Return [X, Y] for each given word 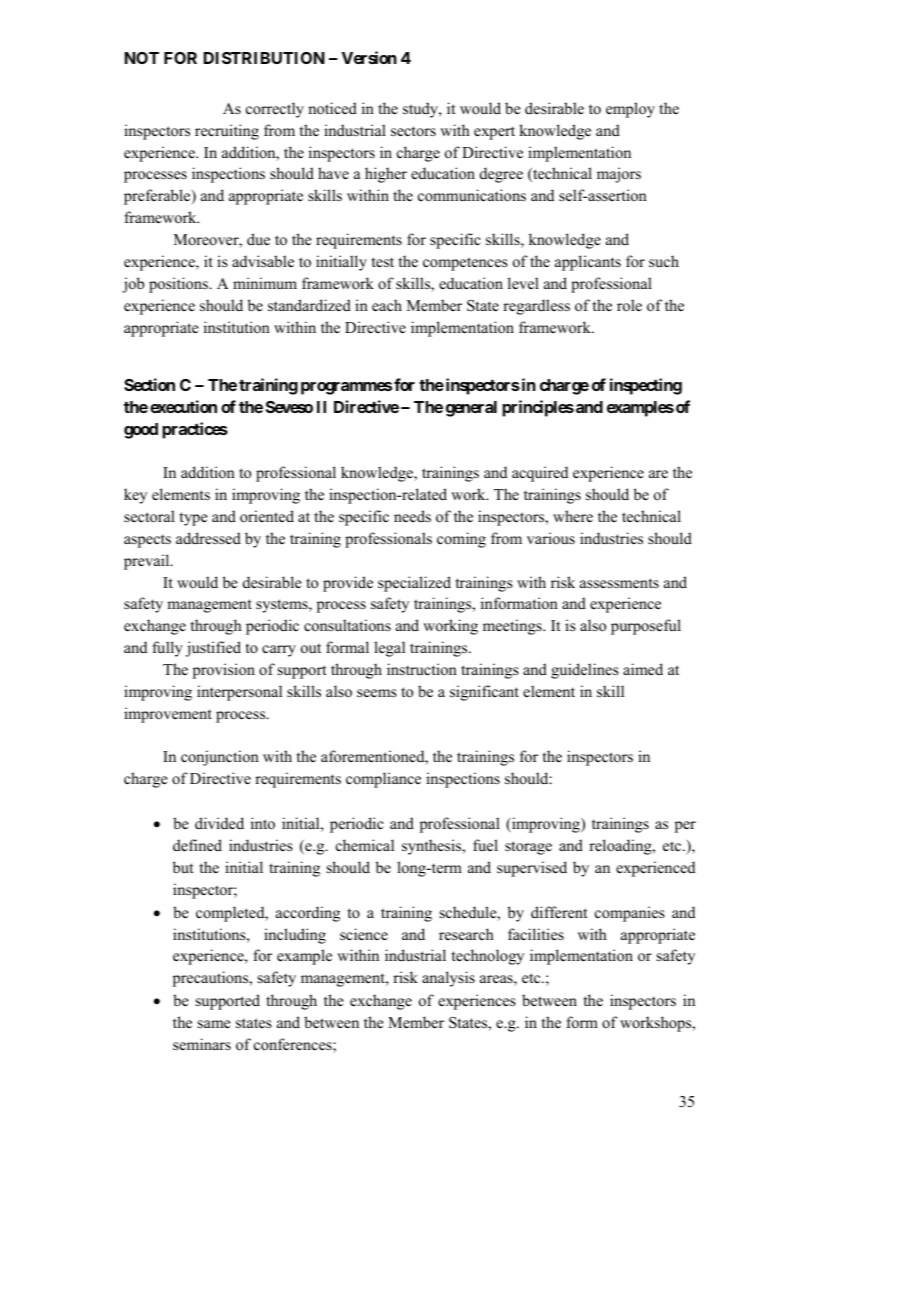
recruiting [227, 132]
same [214, 1024]
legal [389, 649]
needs [412, 516]
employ [630, 110]
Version [369, 57]
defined [197, 845]
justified [213, 649]
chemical [365, 845]
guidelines [585, 671]
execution [183, 406]
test [383, 262]
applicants [588, 263]
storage [528, 848]
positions [179, 285]
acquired [540, 474]
